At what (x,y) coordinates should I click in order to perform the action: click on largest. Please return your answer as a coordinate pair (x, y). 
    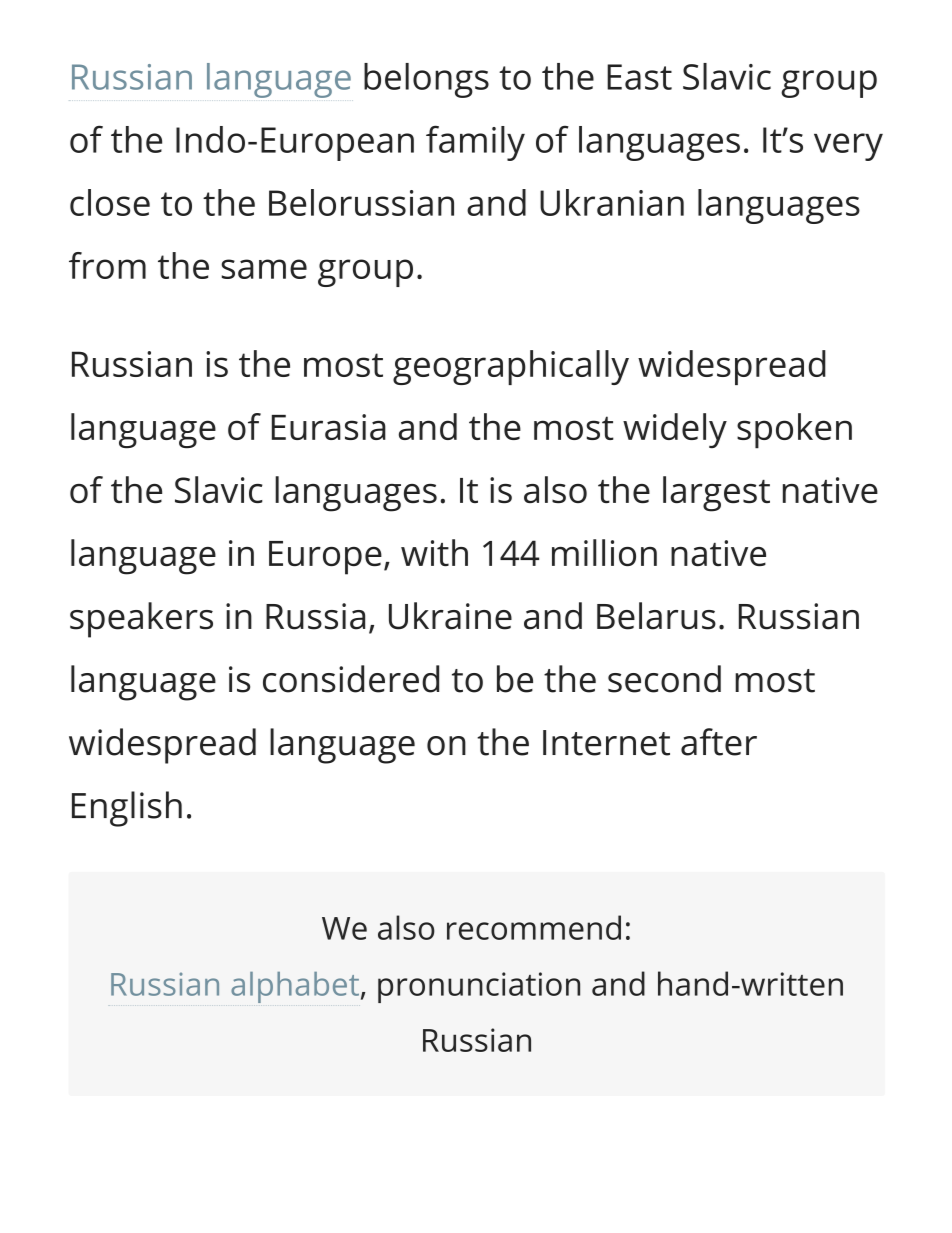
    Looking at the image, I should click on (716, 494).
